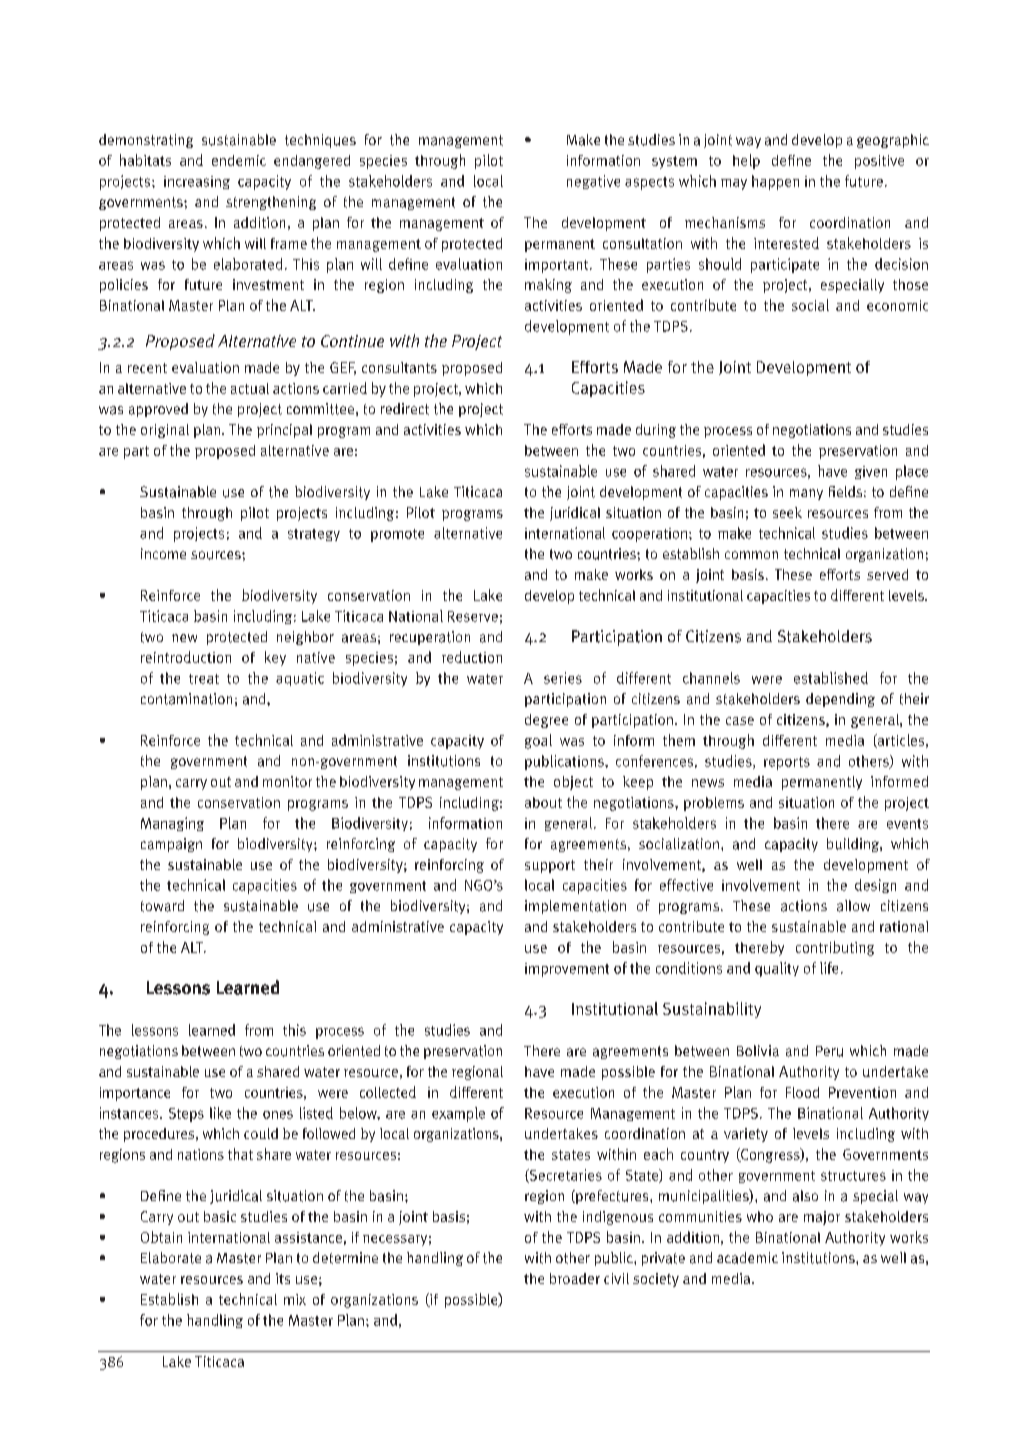  Describe the element at coordinates (829, 968) in the screenshot. I see `life` at that location.
